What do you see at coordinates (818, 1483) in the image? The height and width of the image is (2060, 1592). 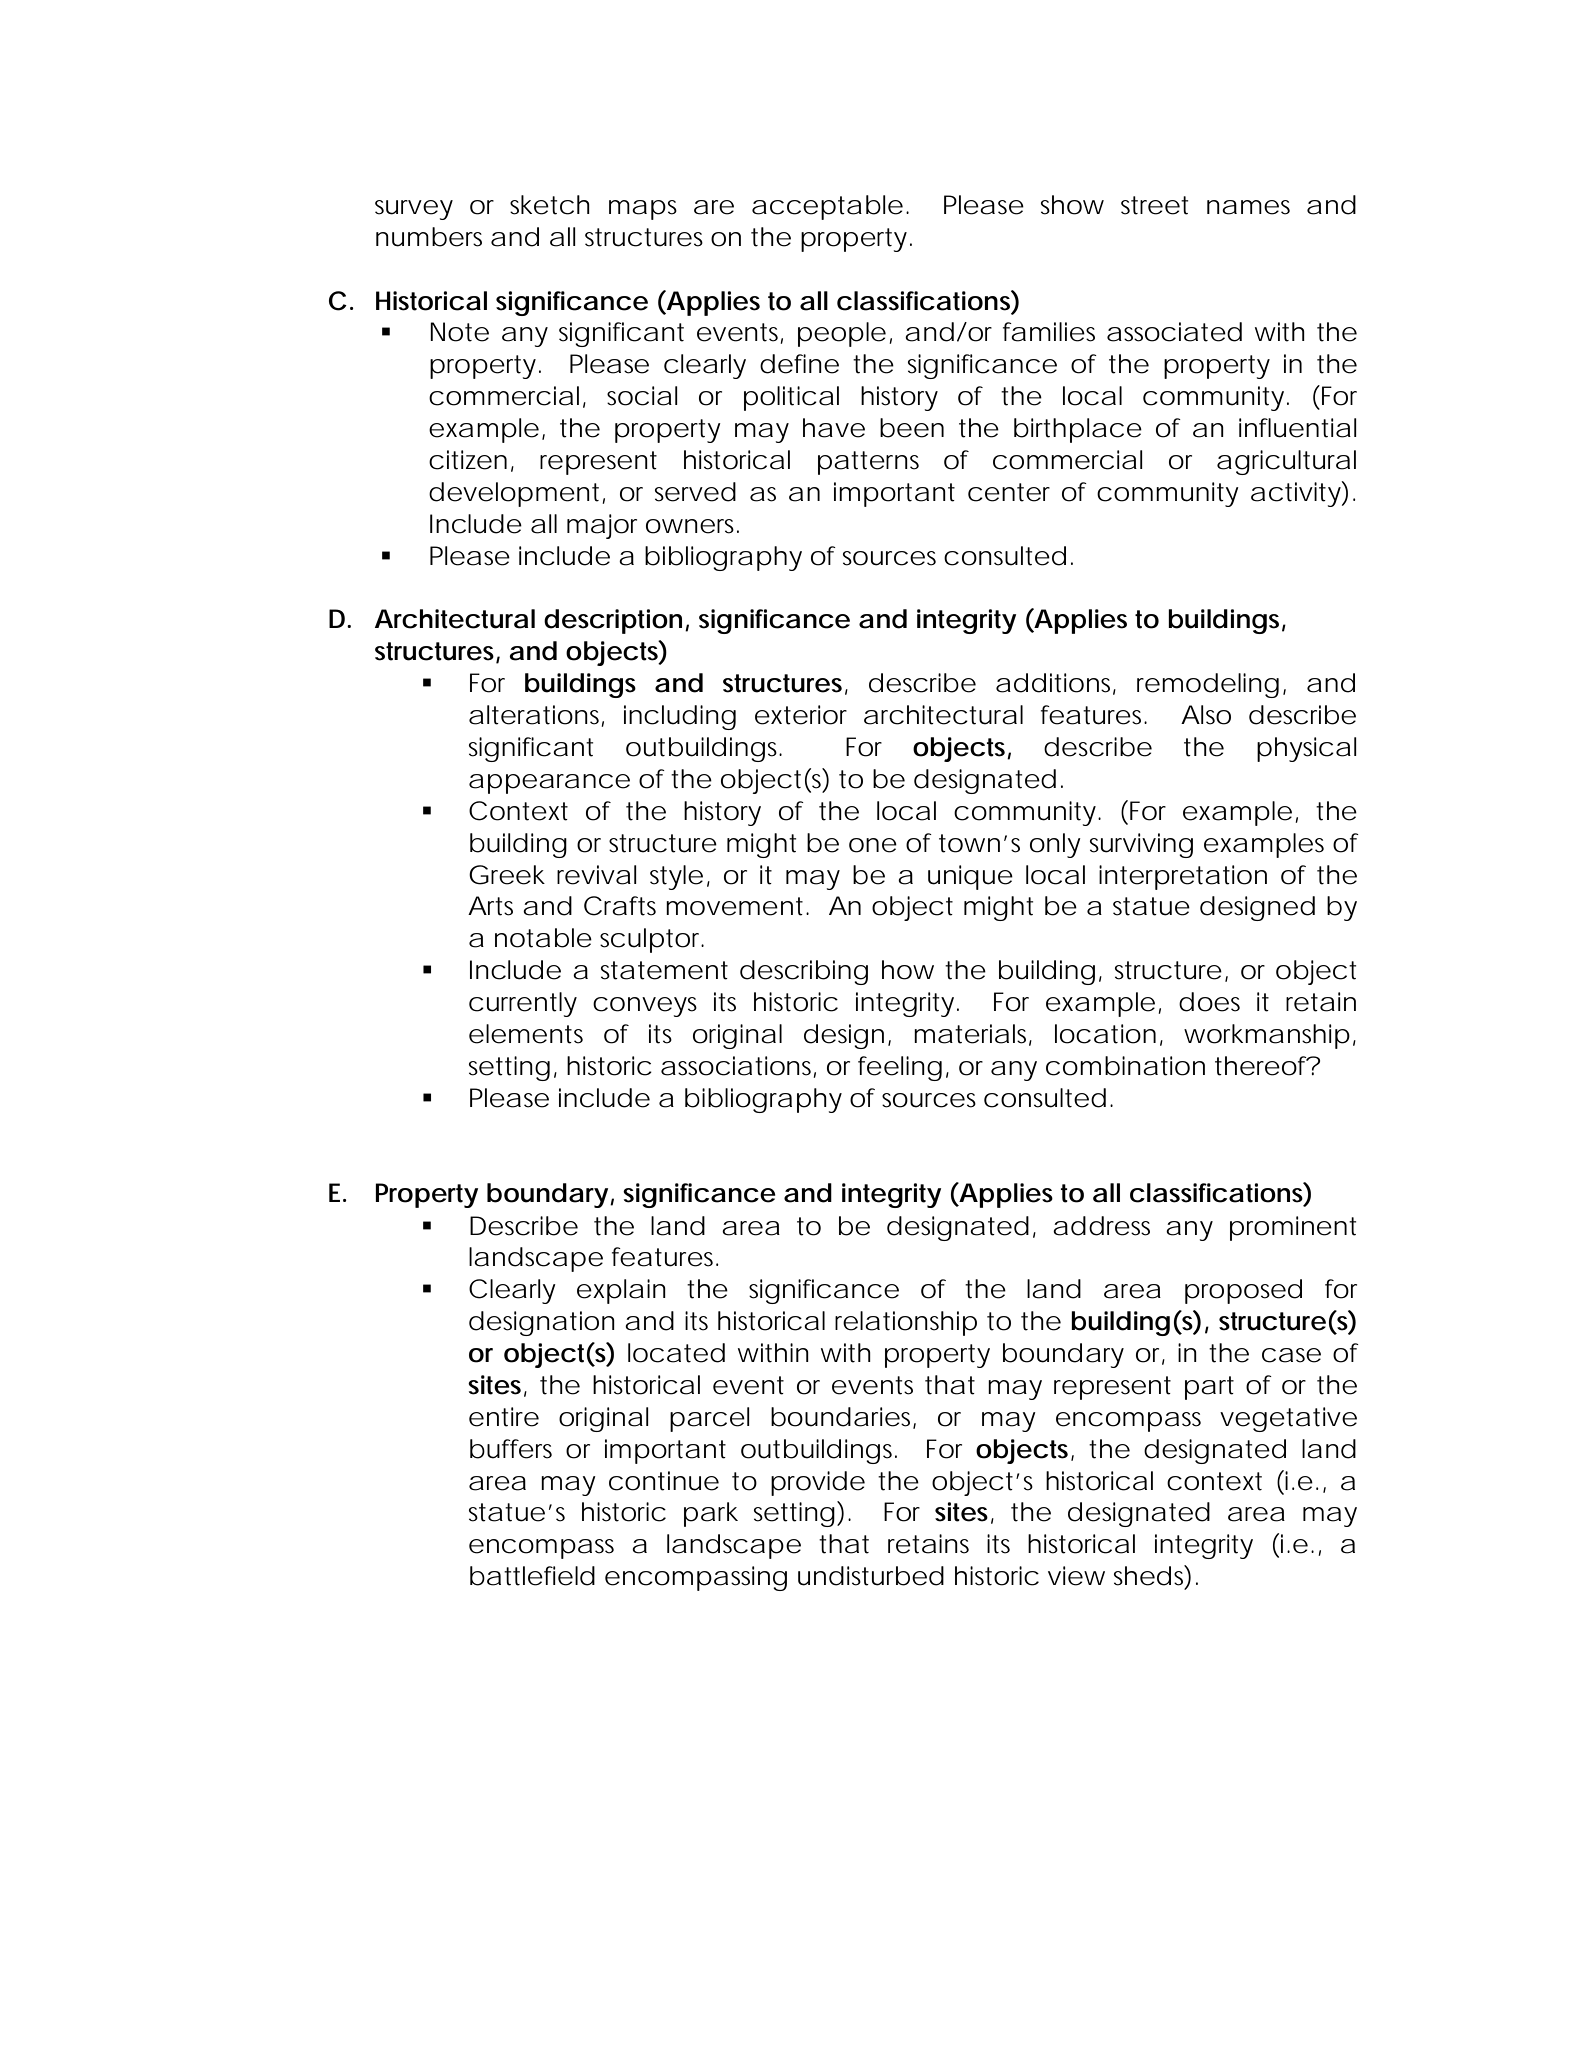 I see `provide` at bounding box center [818, 1483].
